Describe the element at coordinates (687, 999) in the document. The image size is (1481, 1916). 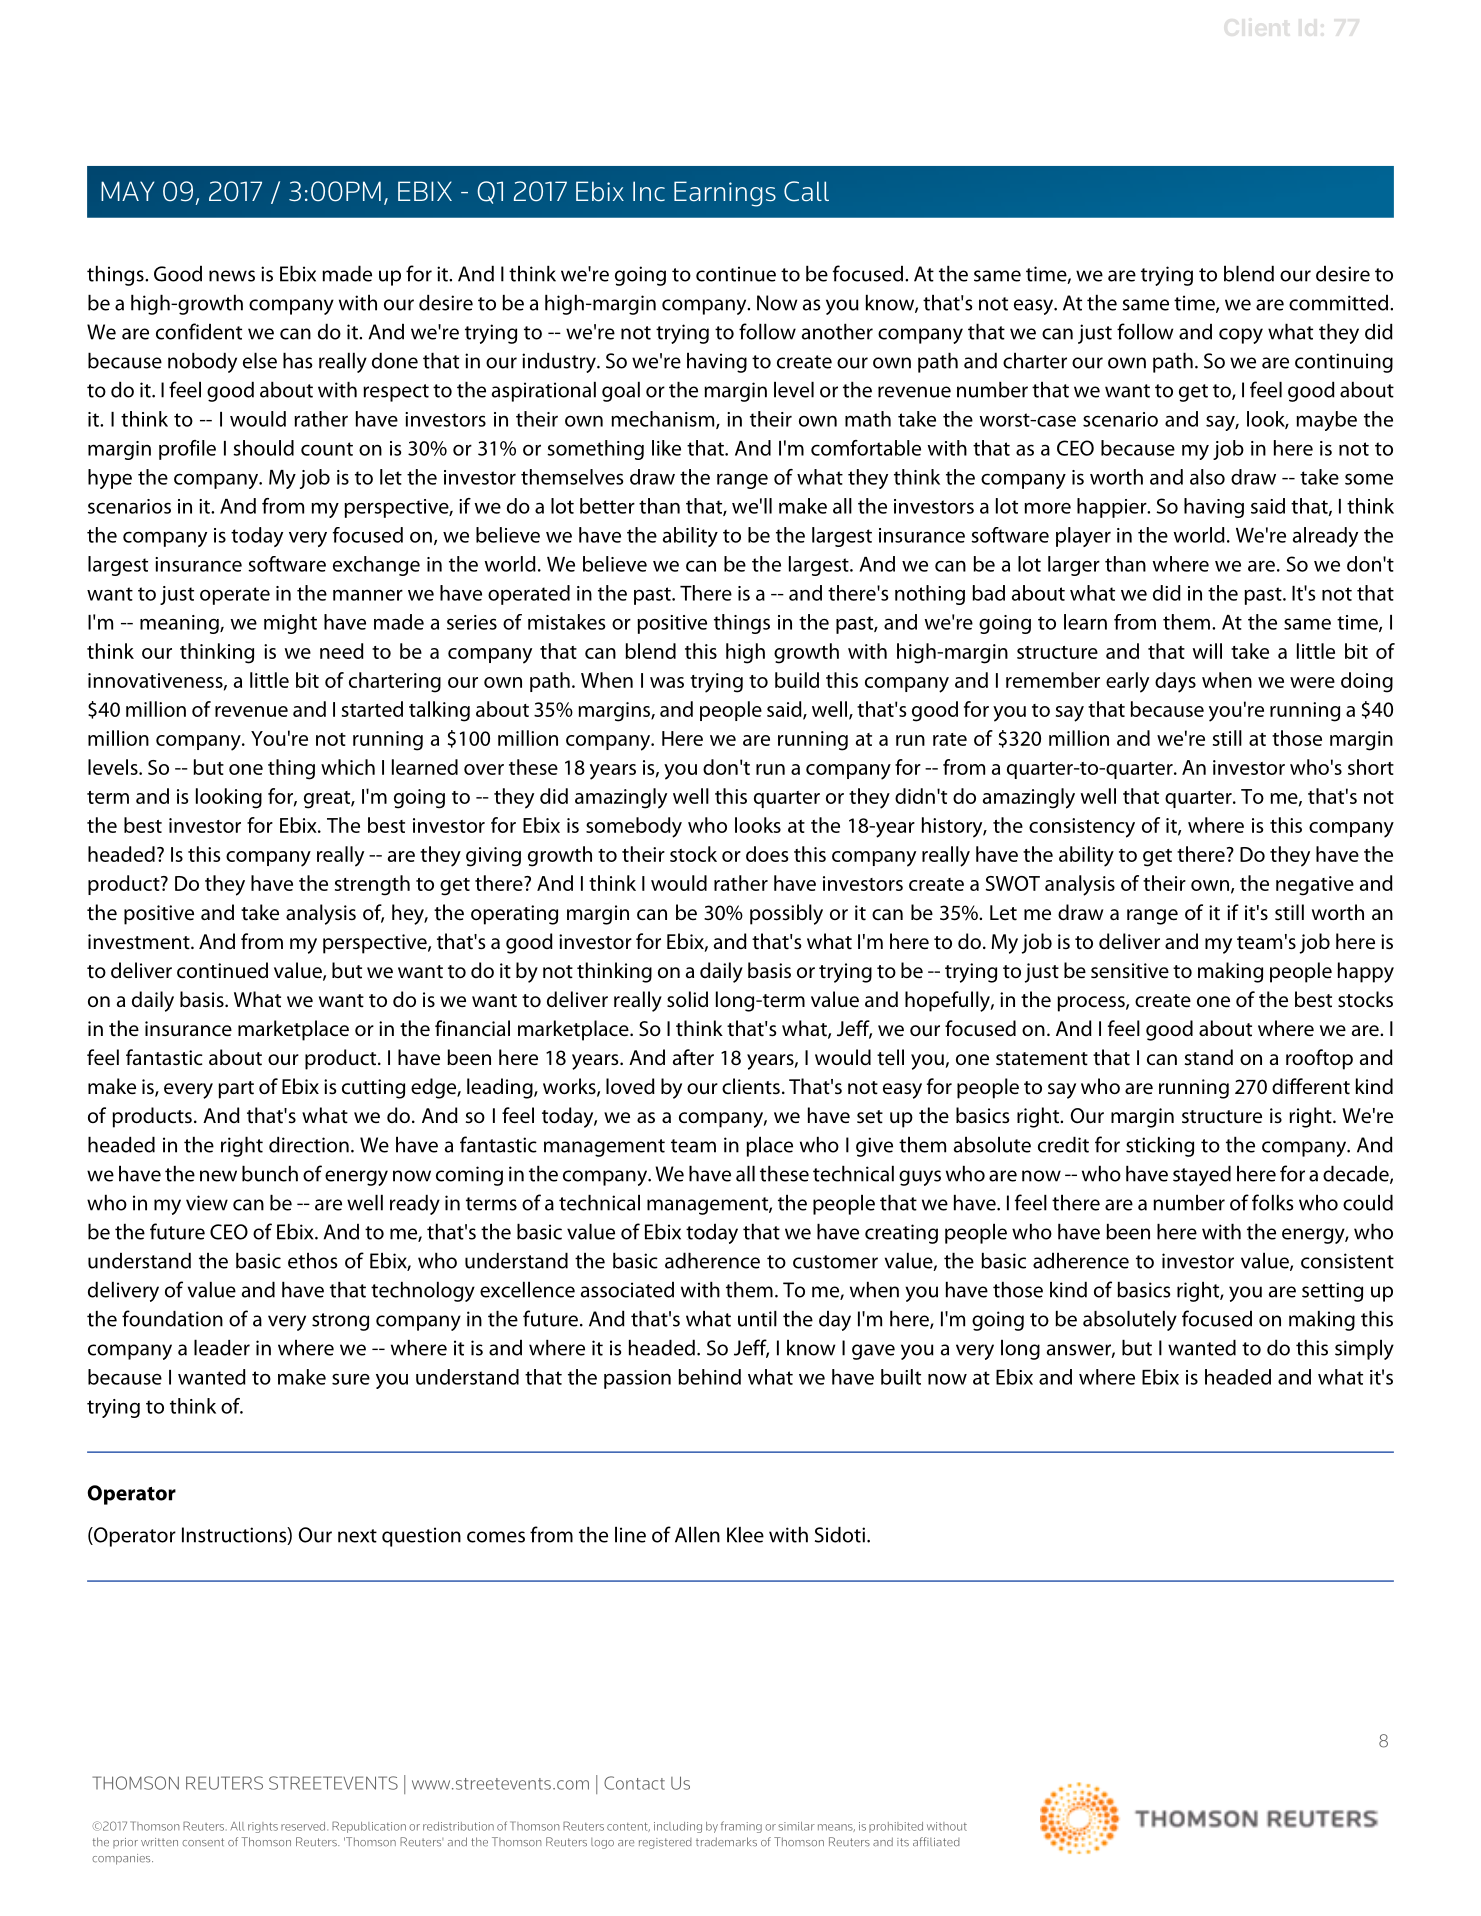
I see `solid` at that location.
